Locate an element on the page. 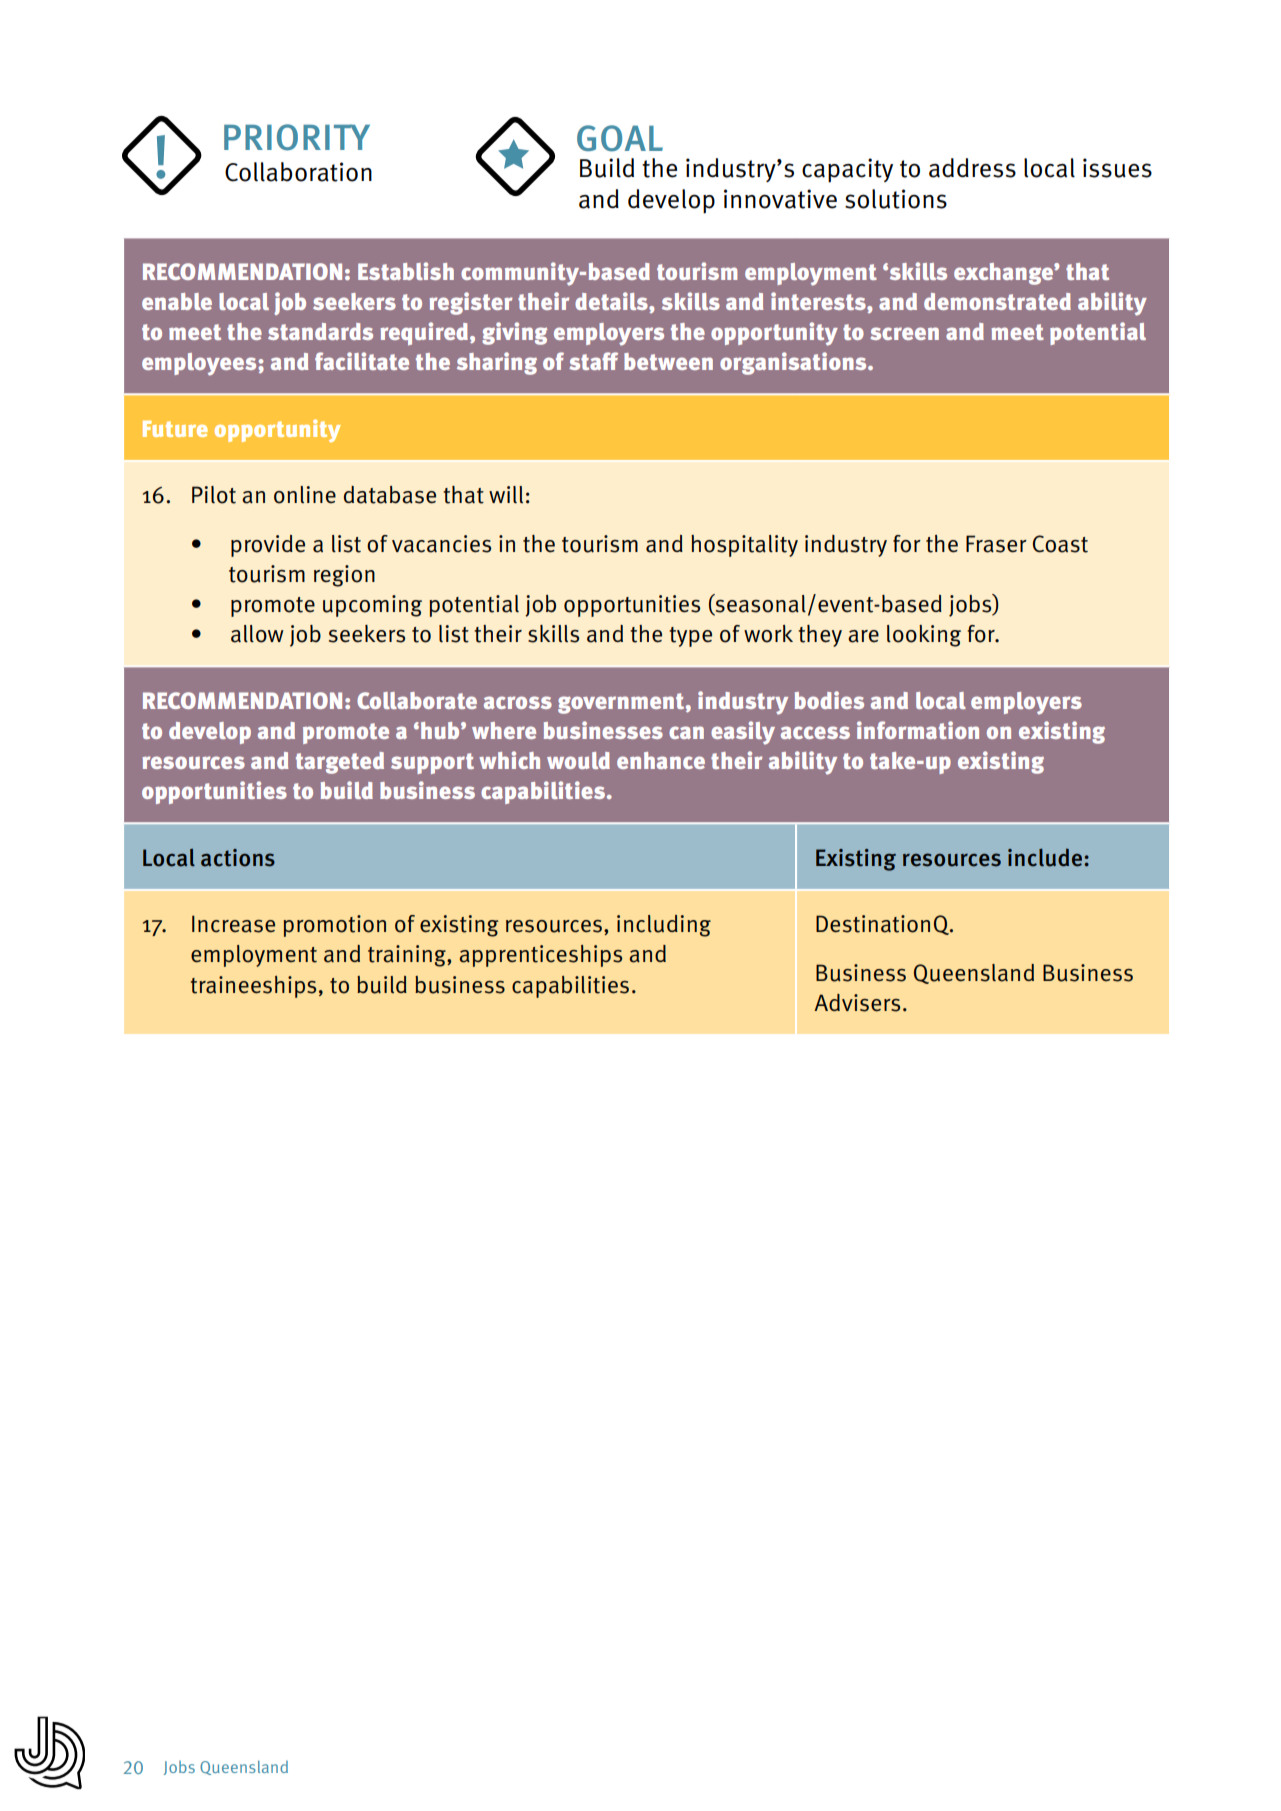 Image resolution: width=1281 pixels, height=1811 pixels. between is located at coordinates (668, 361).
